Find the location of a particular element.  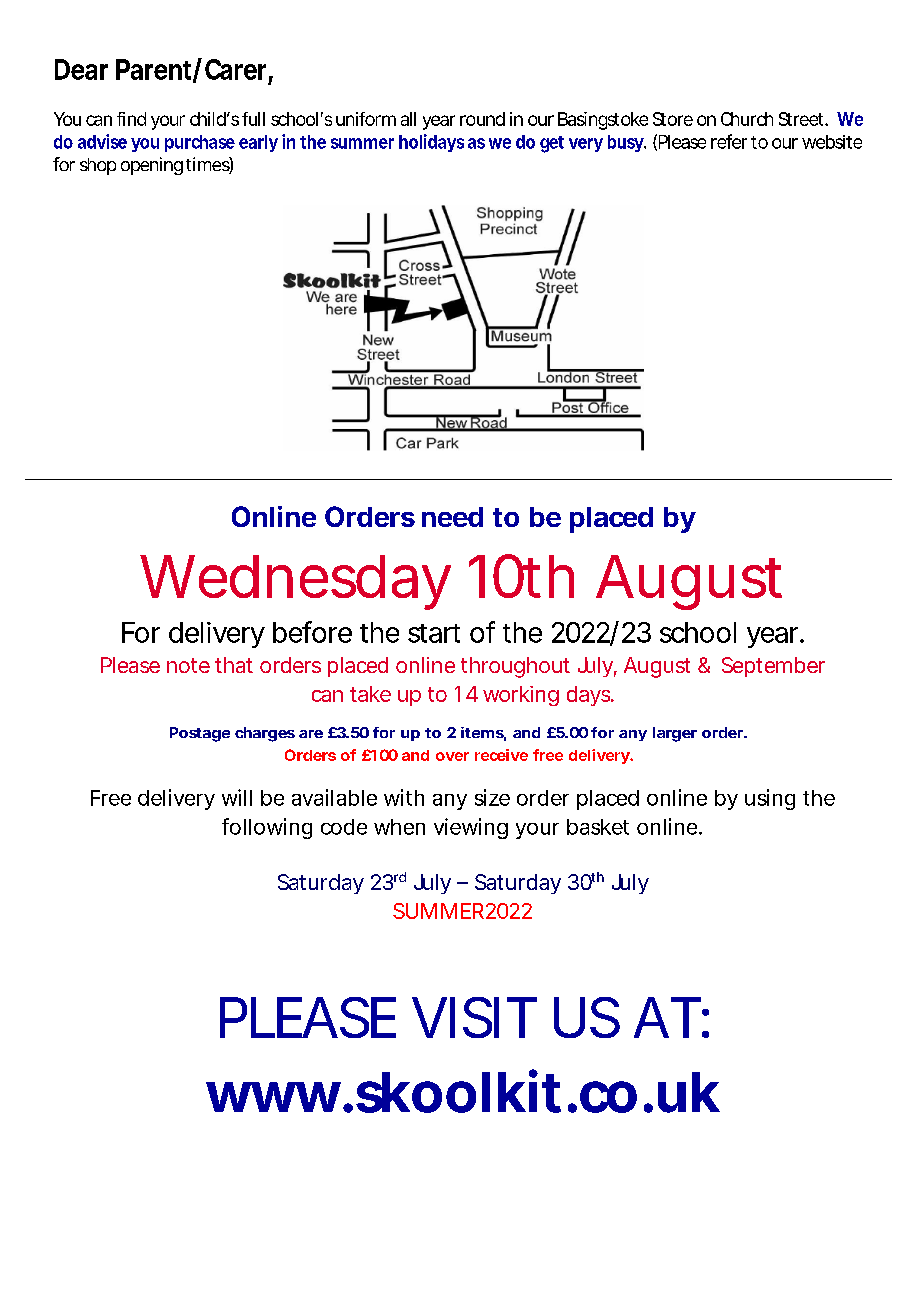

larger is located at coordinates (675, 734).
